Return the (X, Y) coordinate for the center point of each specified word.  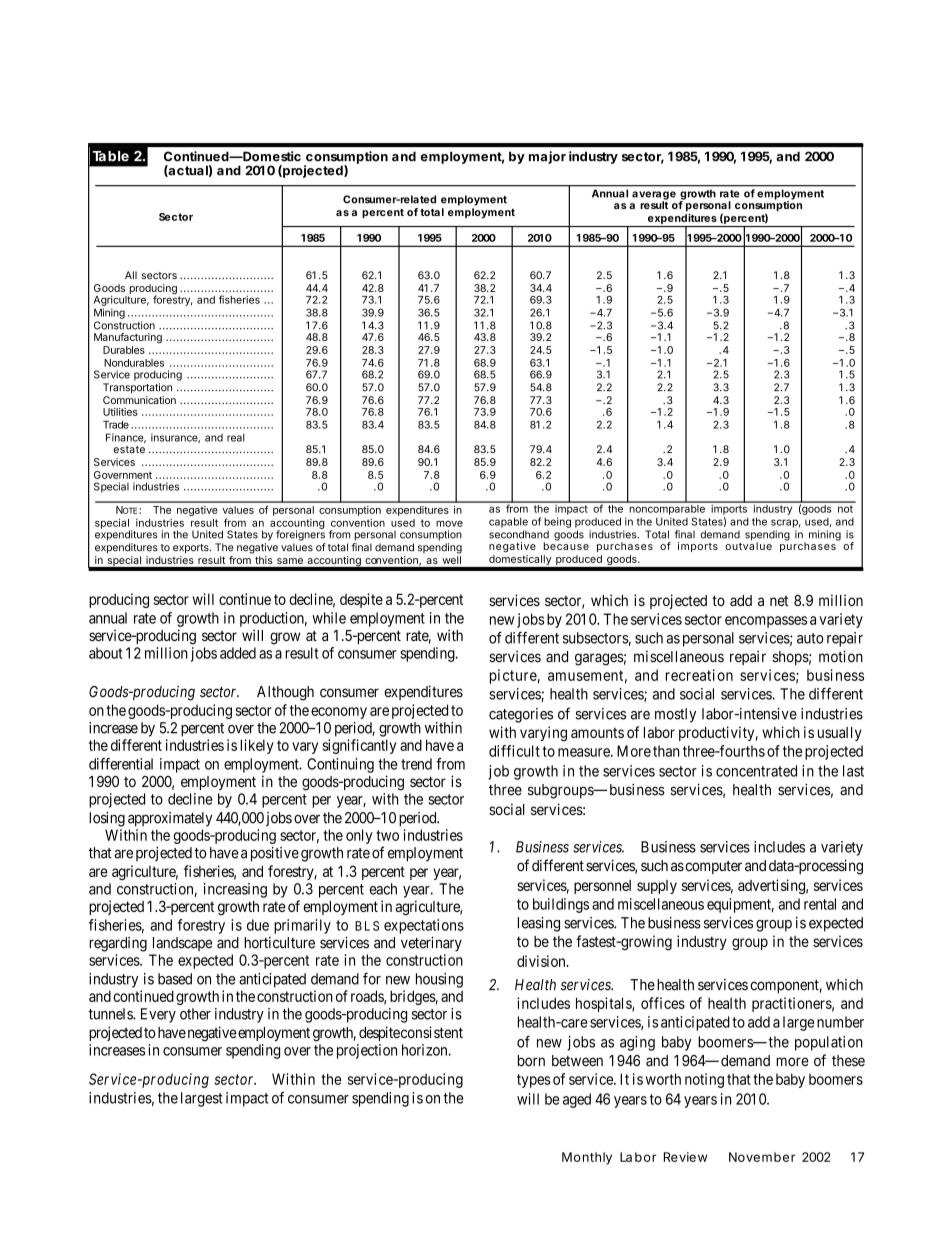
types (534, 1081)
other (195, 1014)
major (547, 157)
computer (712, 867)
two (387, 835)
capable (508, 522)
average (654, 196)
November (762, 1157)
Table (110, 156)
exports (192, 549)
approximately (170, 819)
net (779, 601)
